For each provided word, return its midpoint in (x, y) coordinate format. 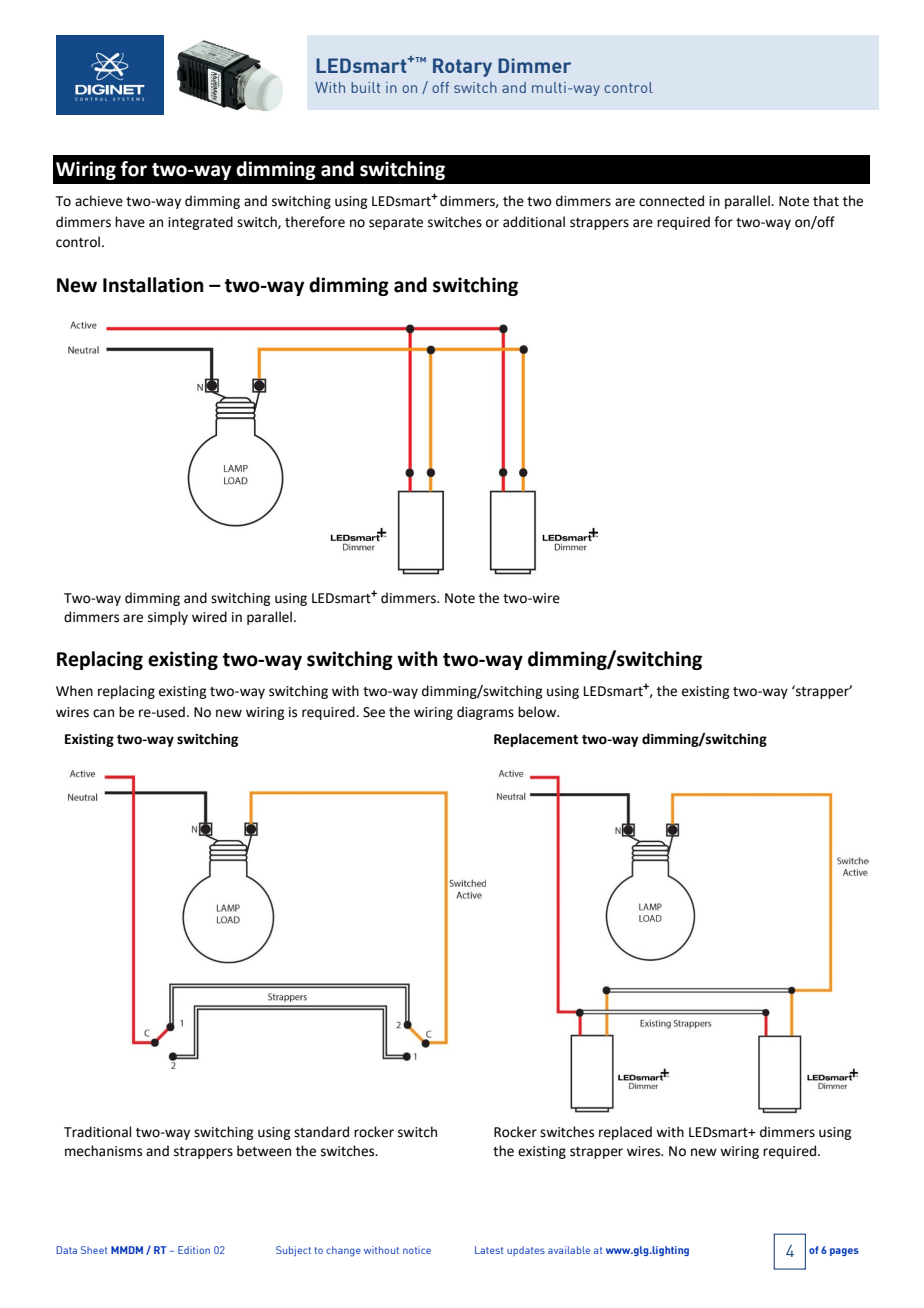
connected (671, 201)
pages (844, 1252)
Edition (194, 1250)
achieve (99, 201)
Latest (489, 1250)
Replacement (536, 740)
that (826, 201)
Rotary (462, 67)
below (538, 712)
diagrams (485, 713)
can (103, 713)
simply (168, 618)
